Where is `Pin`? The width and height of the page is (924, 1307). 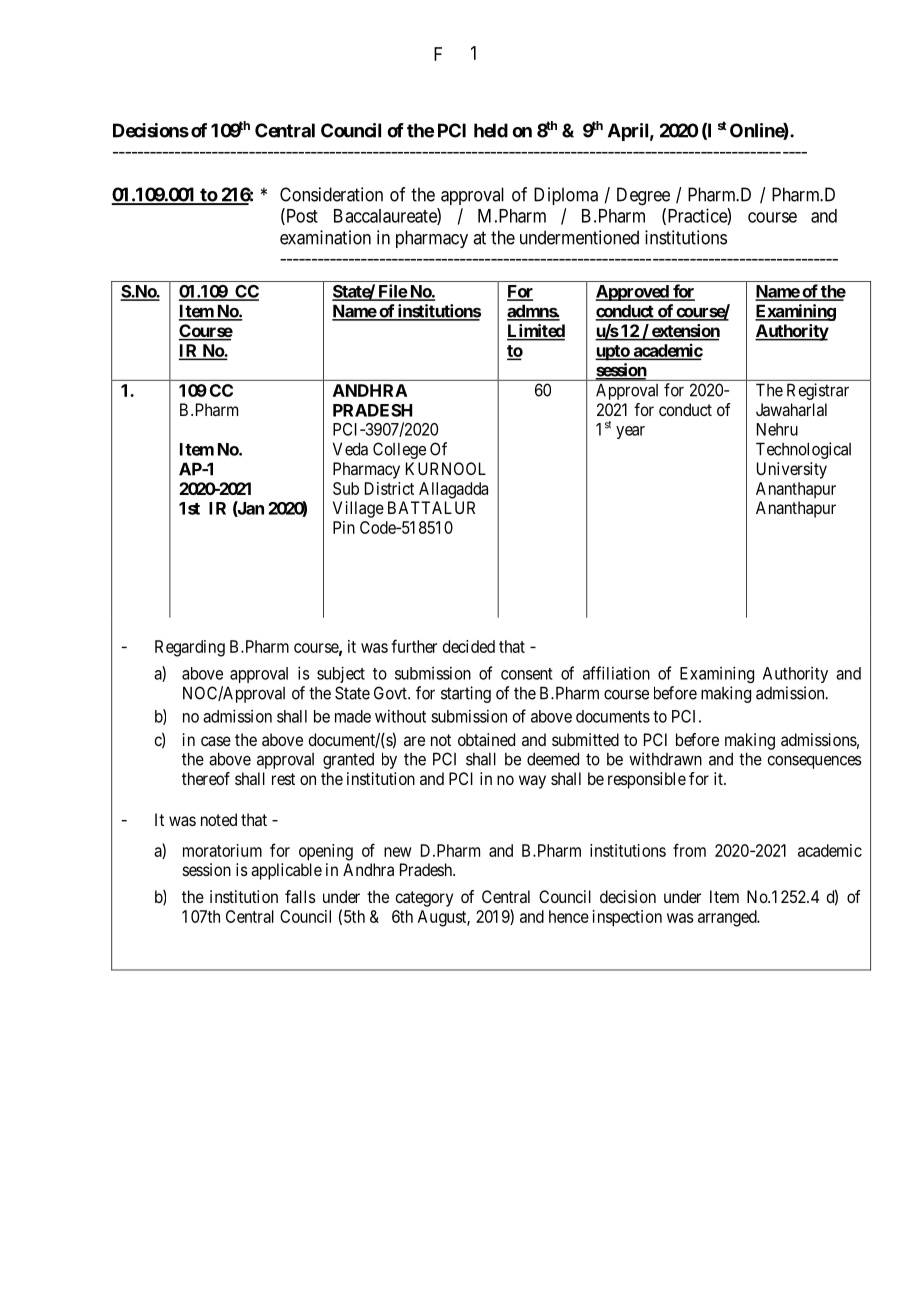
Pin is located at coordinates (344, 527).
